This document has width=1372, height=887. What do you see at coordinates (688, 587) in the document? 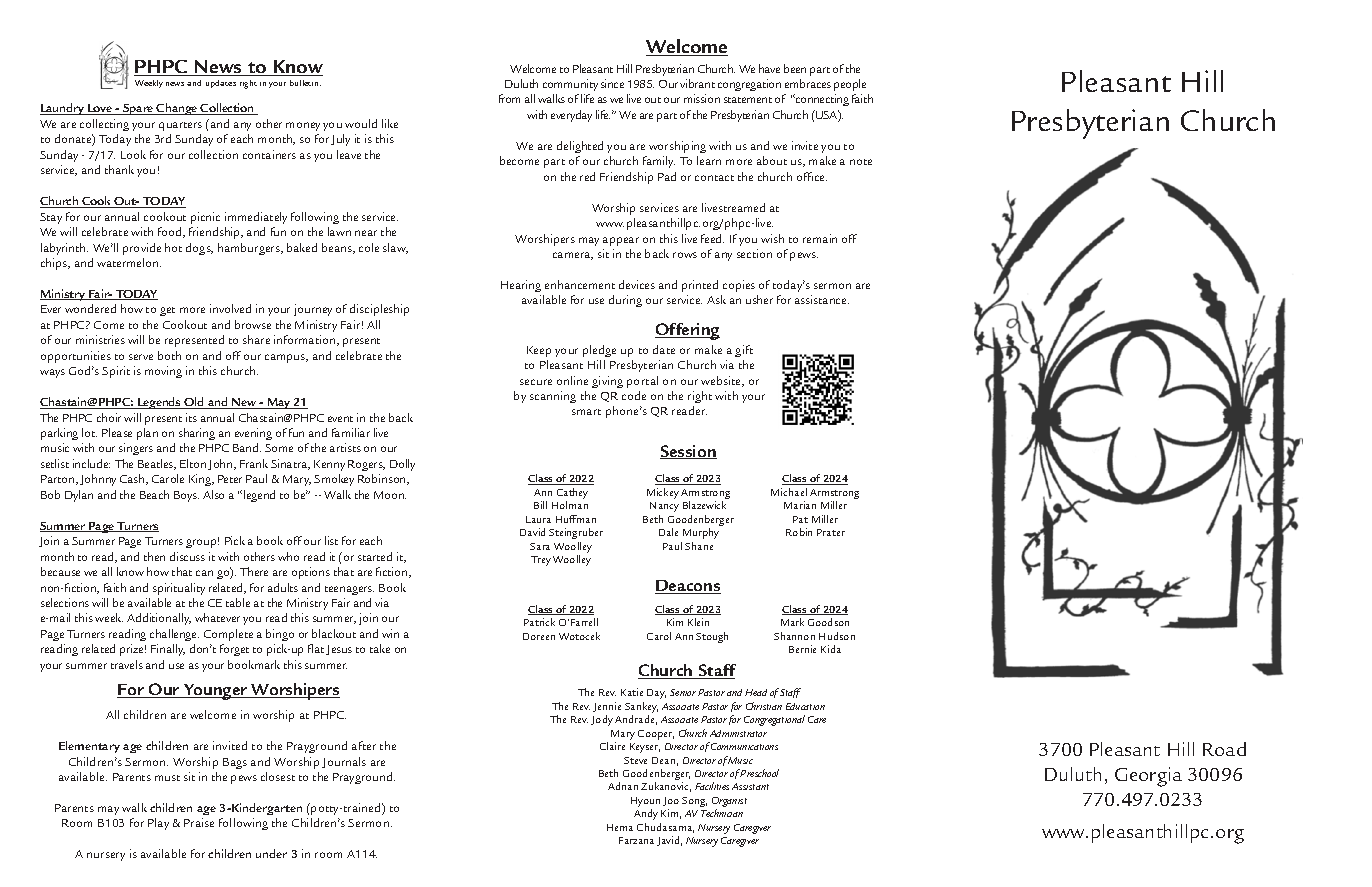
I see `Deacons` at bounding box center [688, 587].
